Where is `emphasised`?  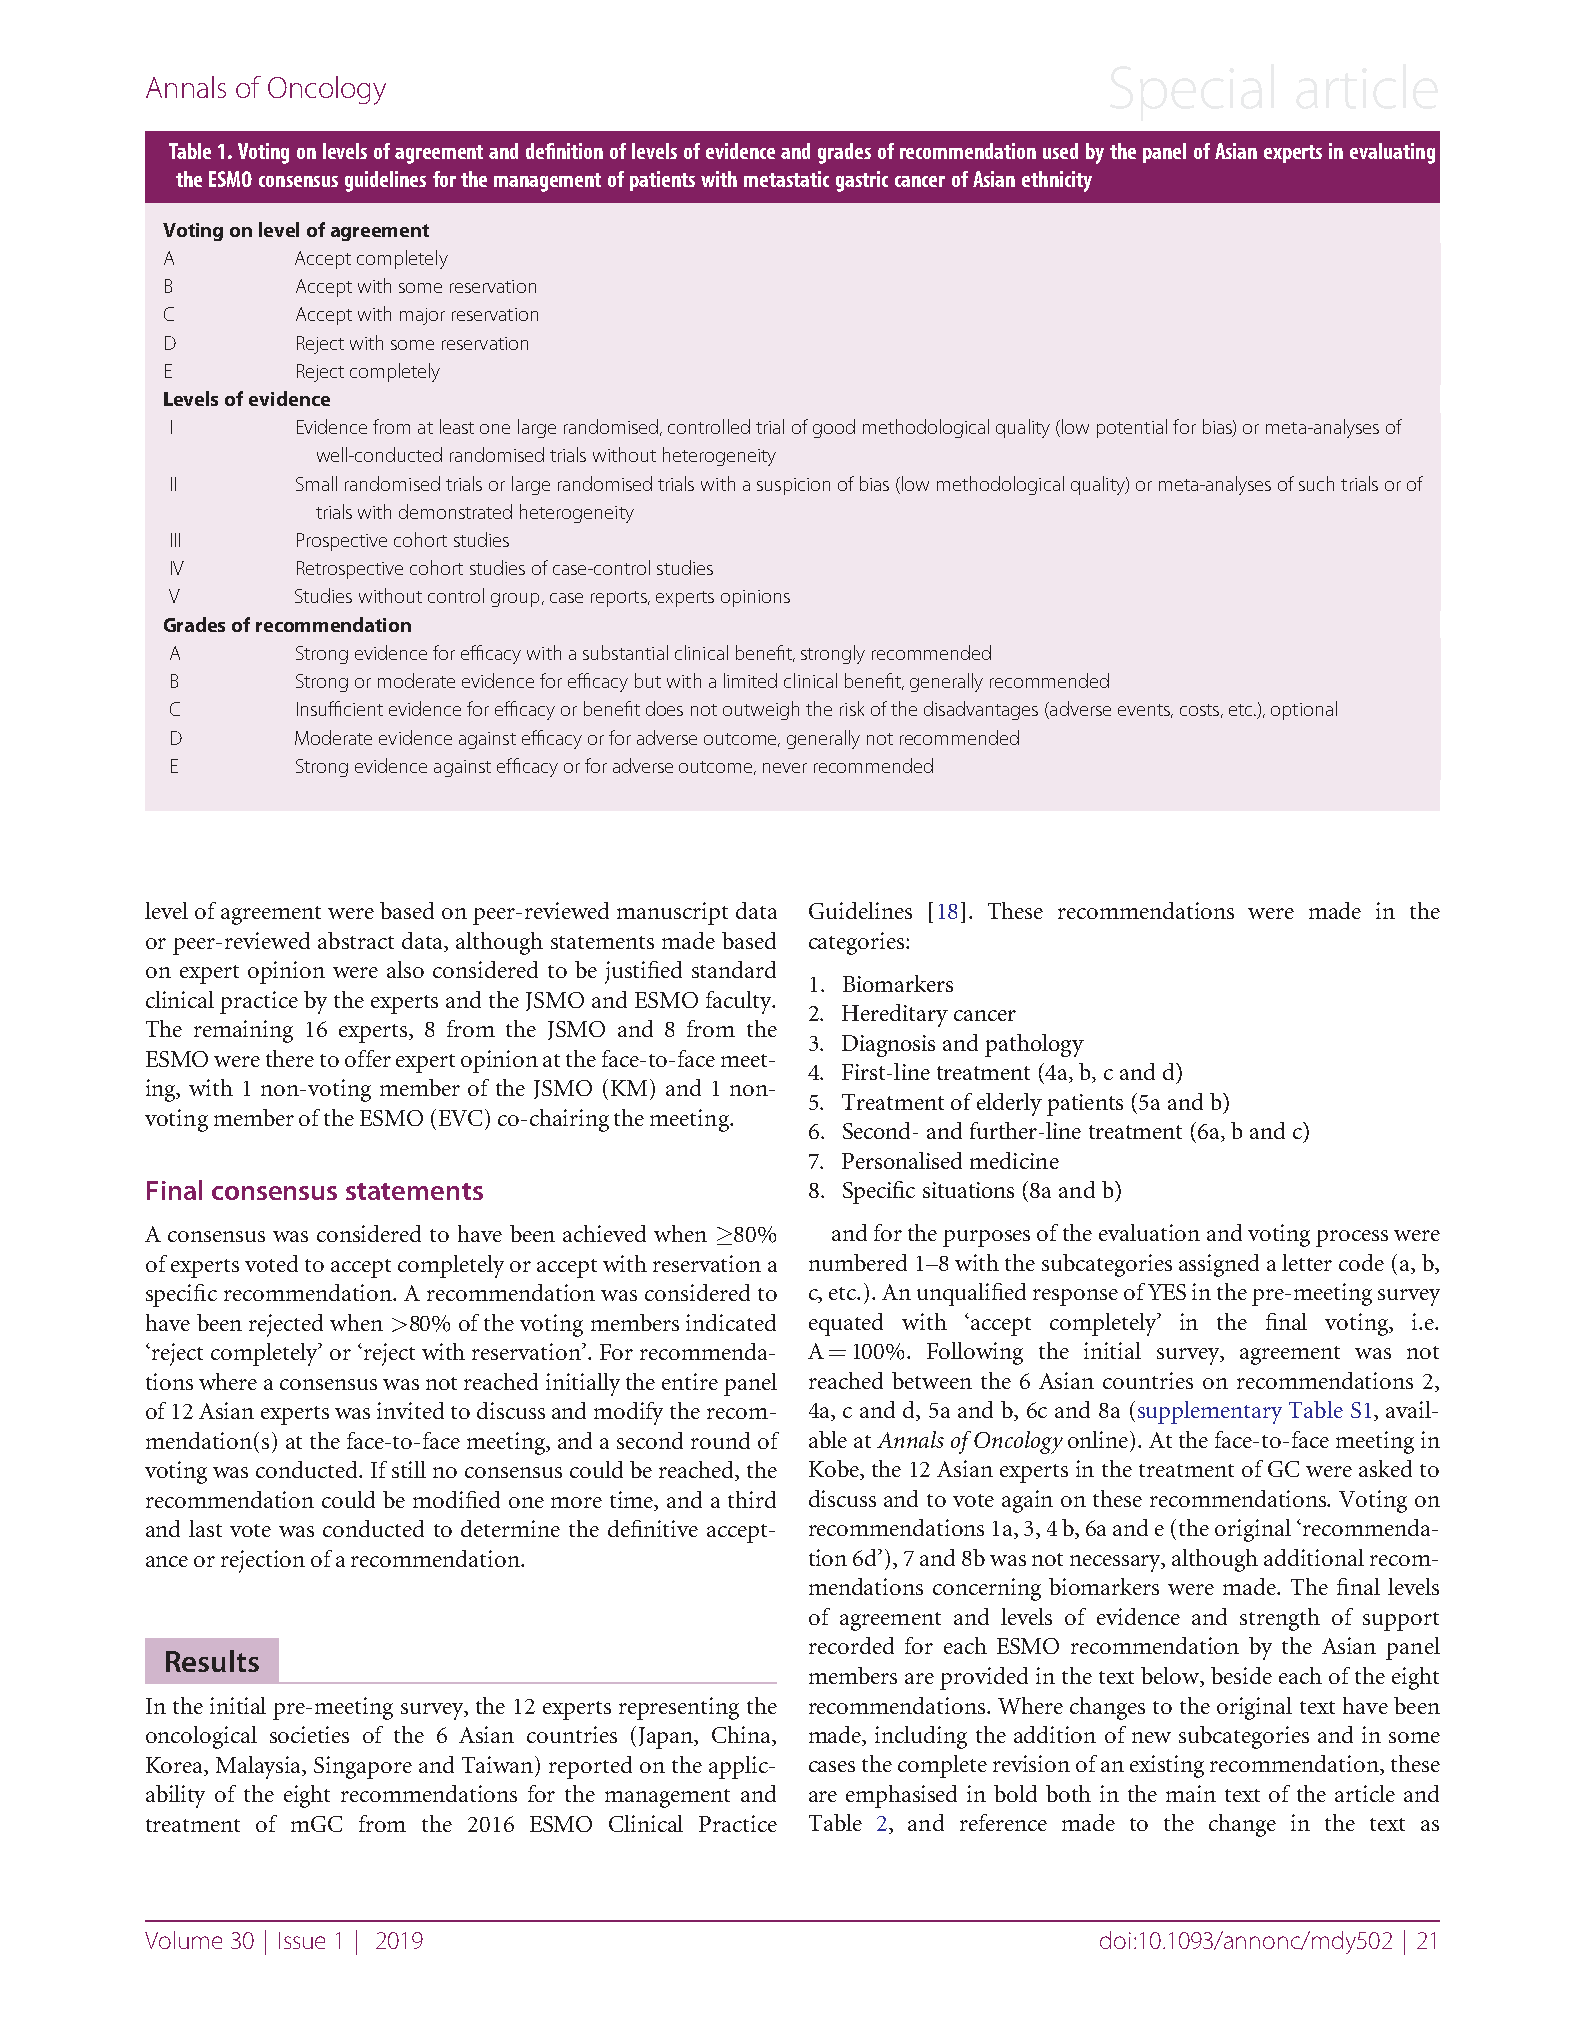 emphasised is located at coordinates (901, 1796).
